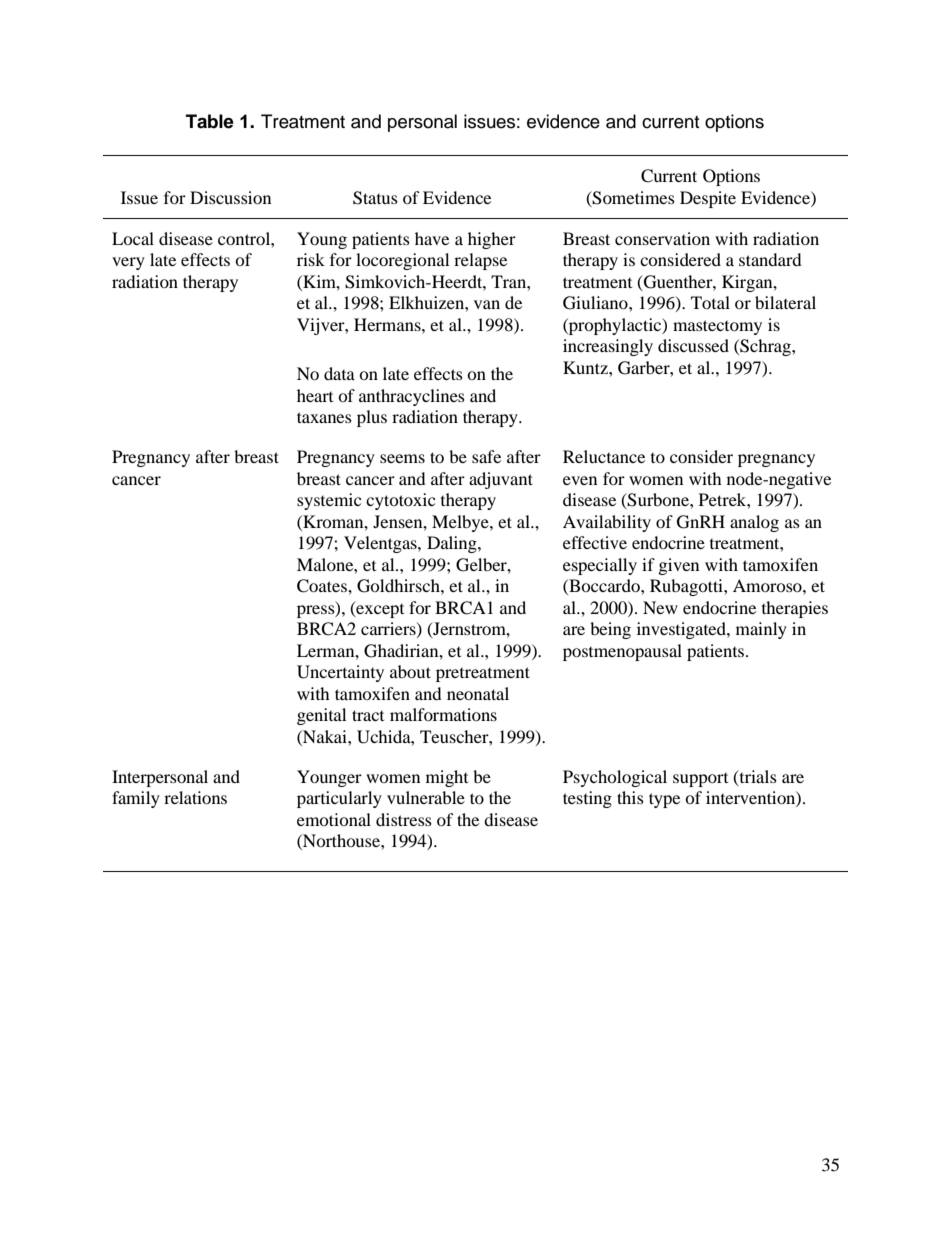 The image size is (952, 1233). I want to click on relations, so click(195, 797).
